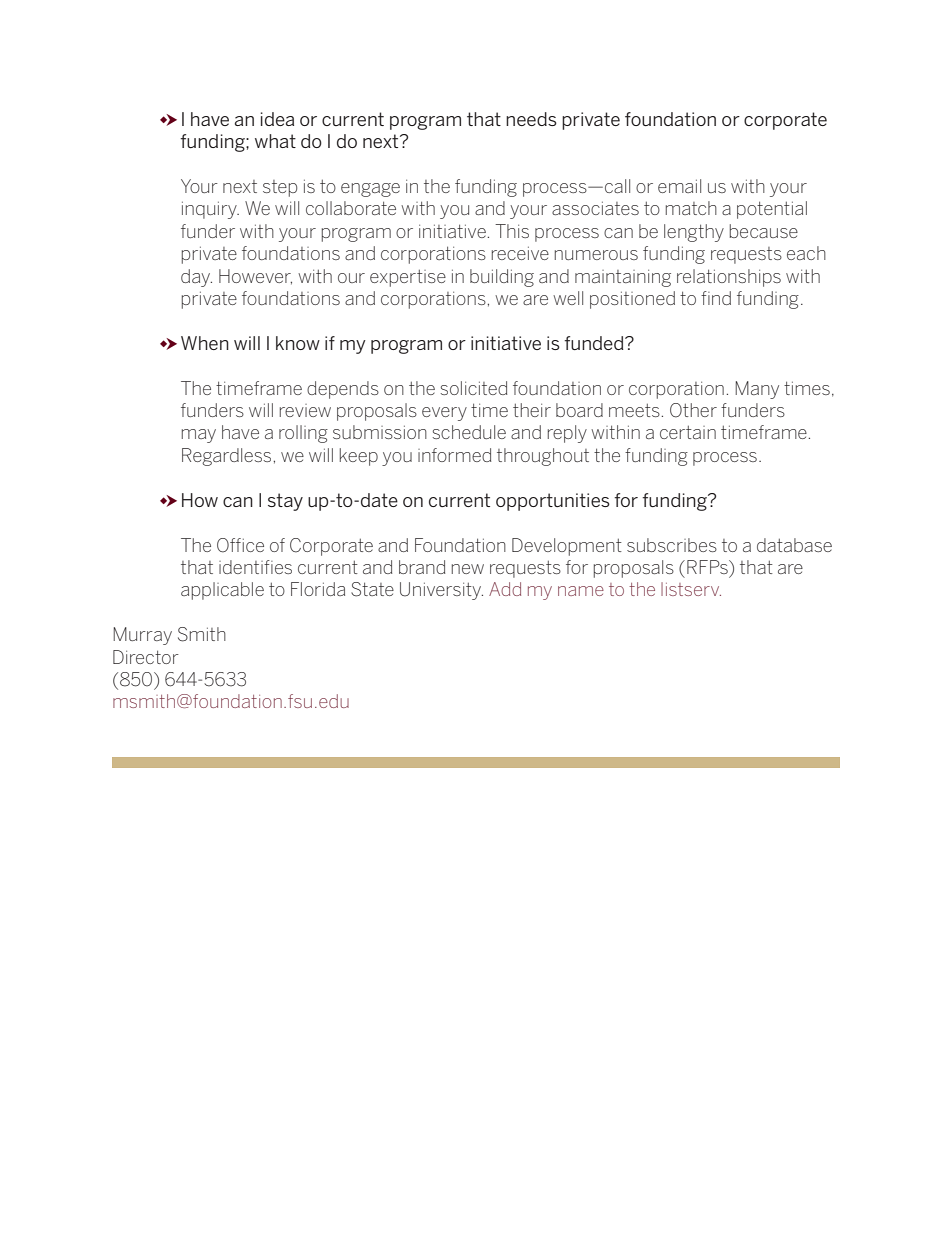 The image size is (952, 1233). I want to click on funded, so click(595, 343).
